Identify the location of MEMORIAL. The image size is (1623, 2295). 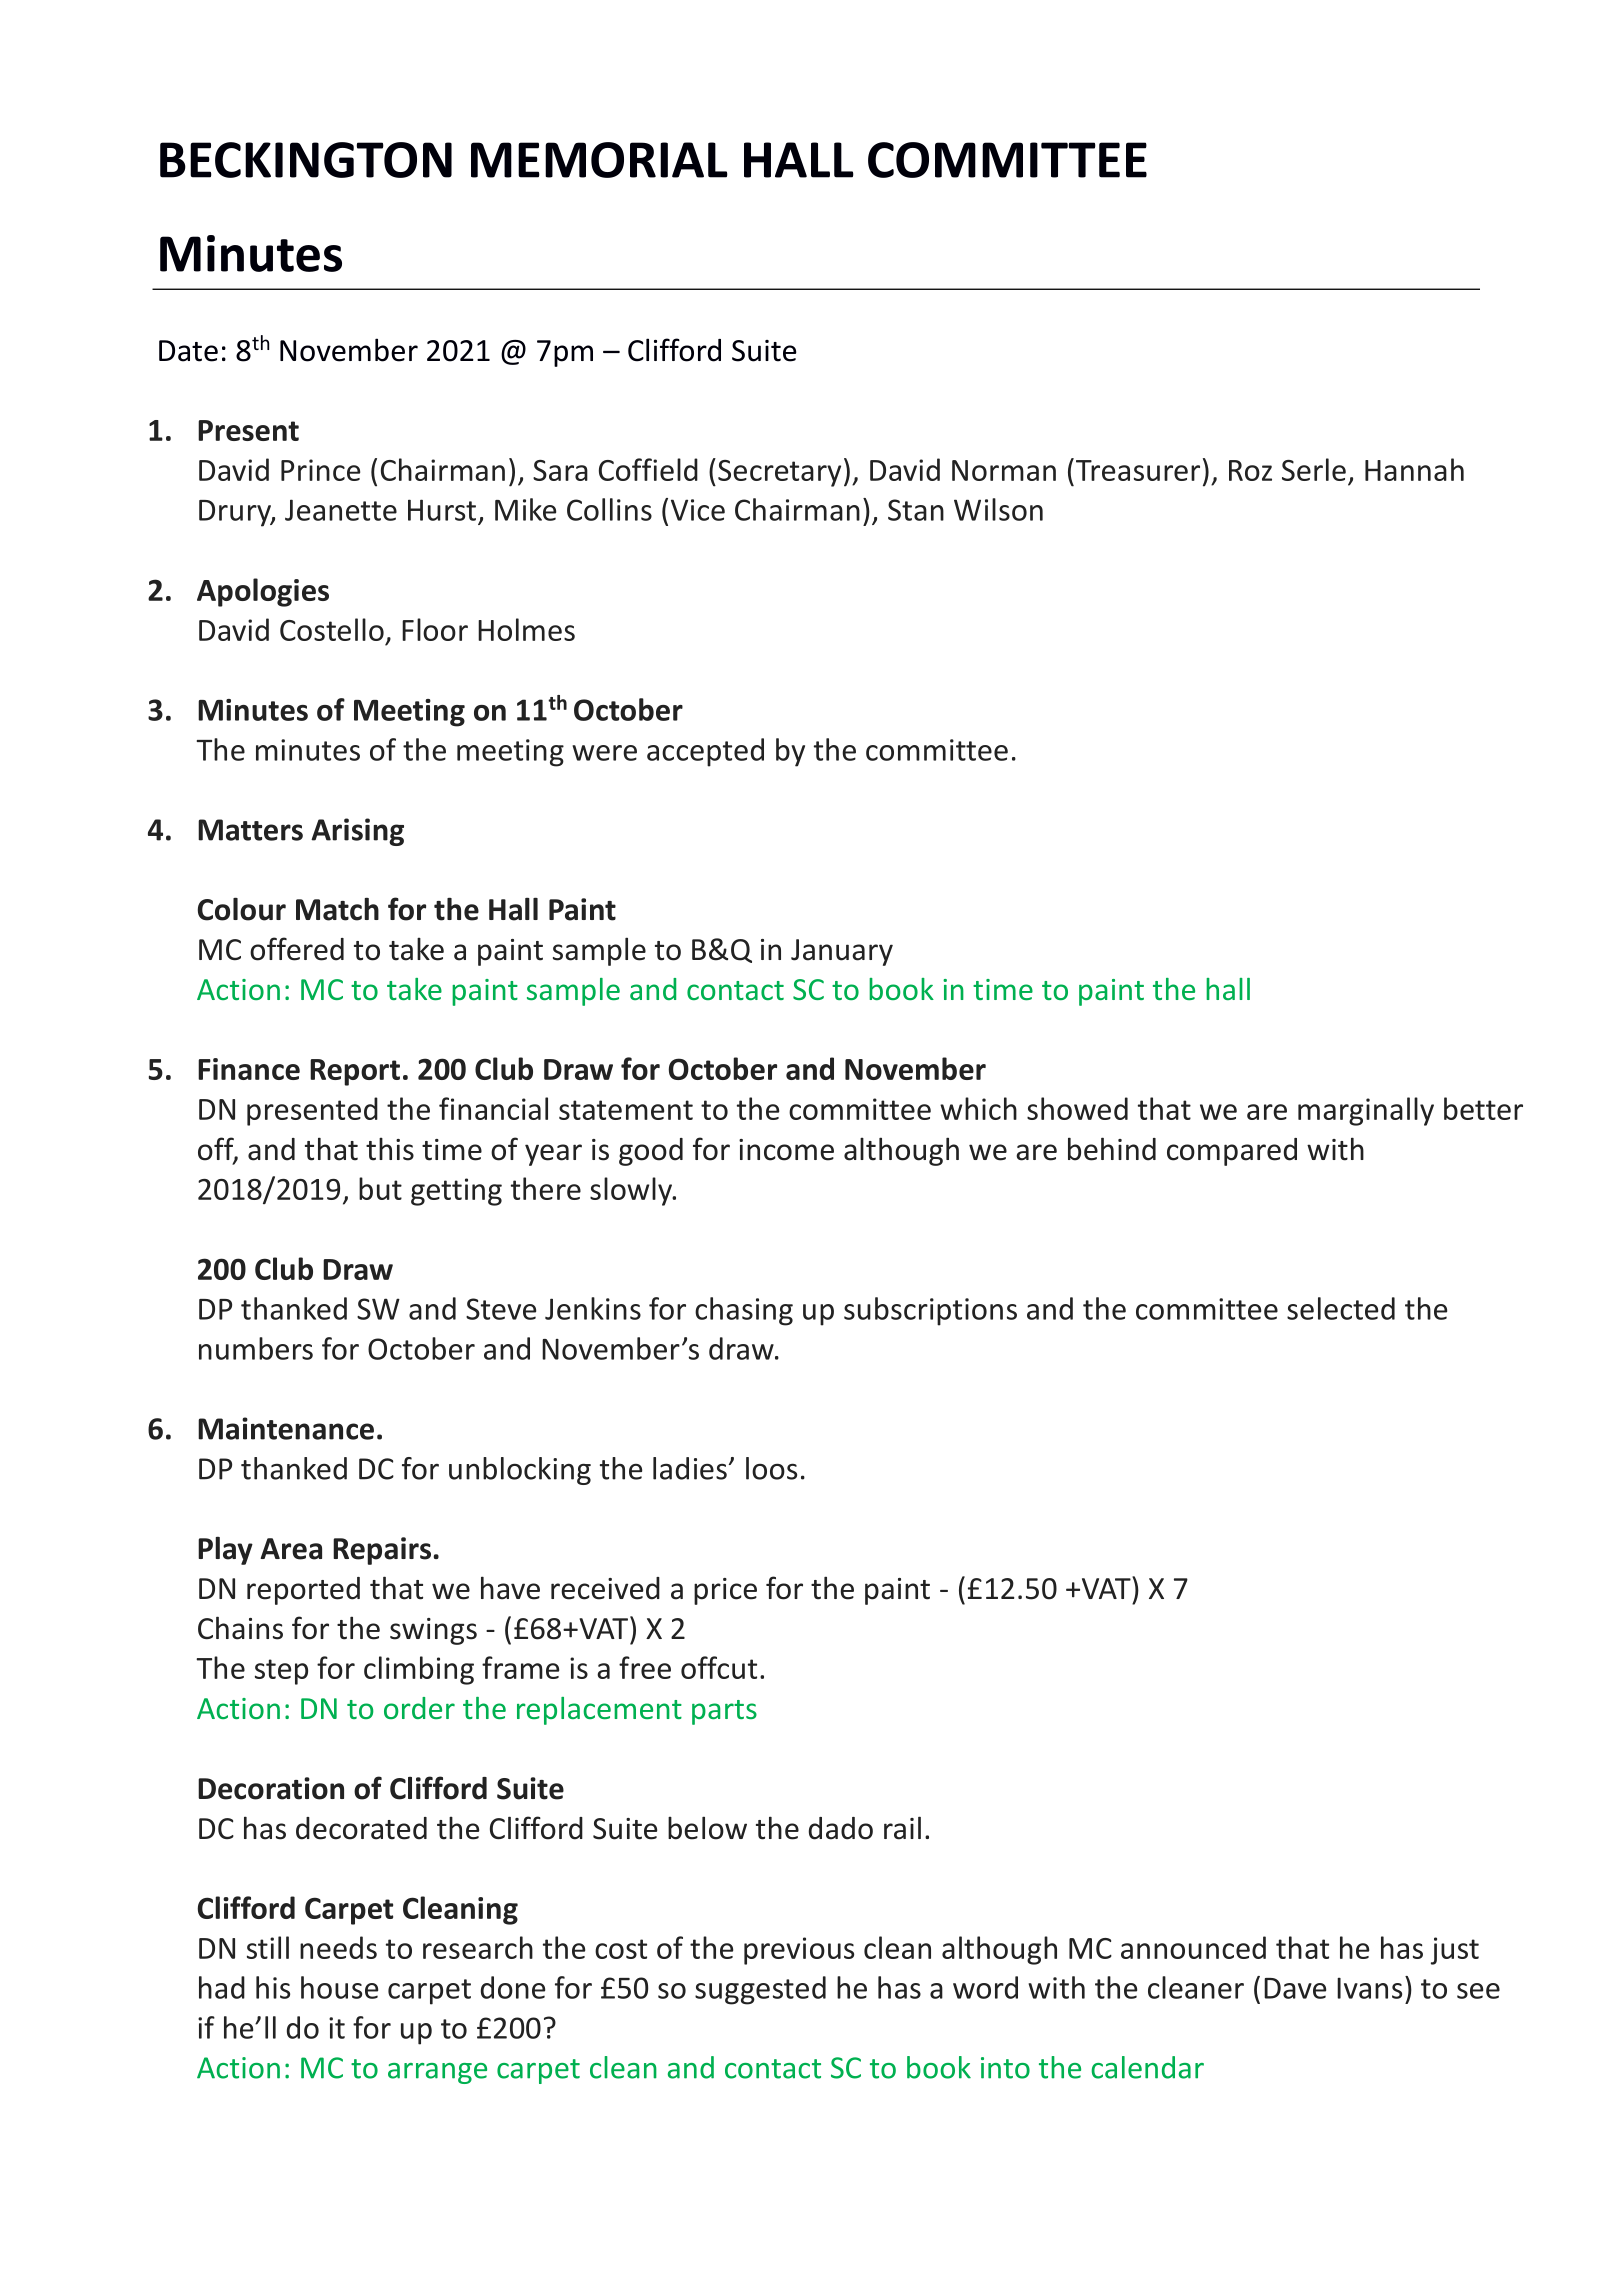
(599, 160).
